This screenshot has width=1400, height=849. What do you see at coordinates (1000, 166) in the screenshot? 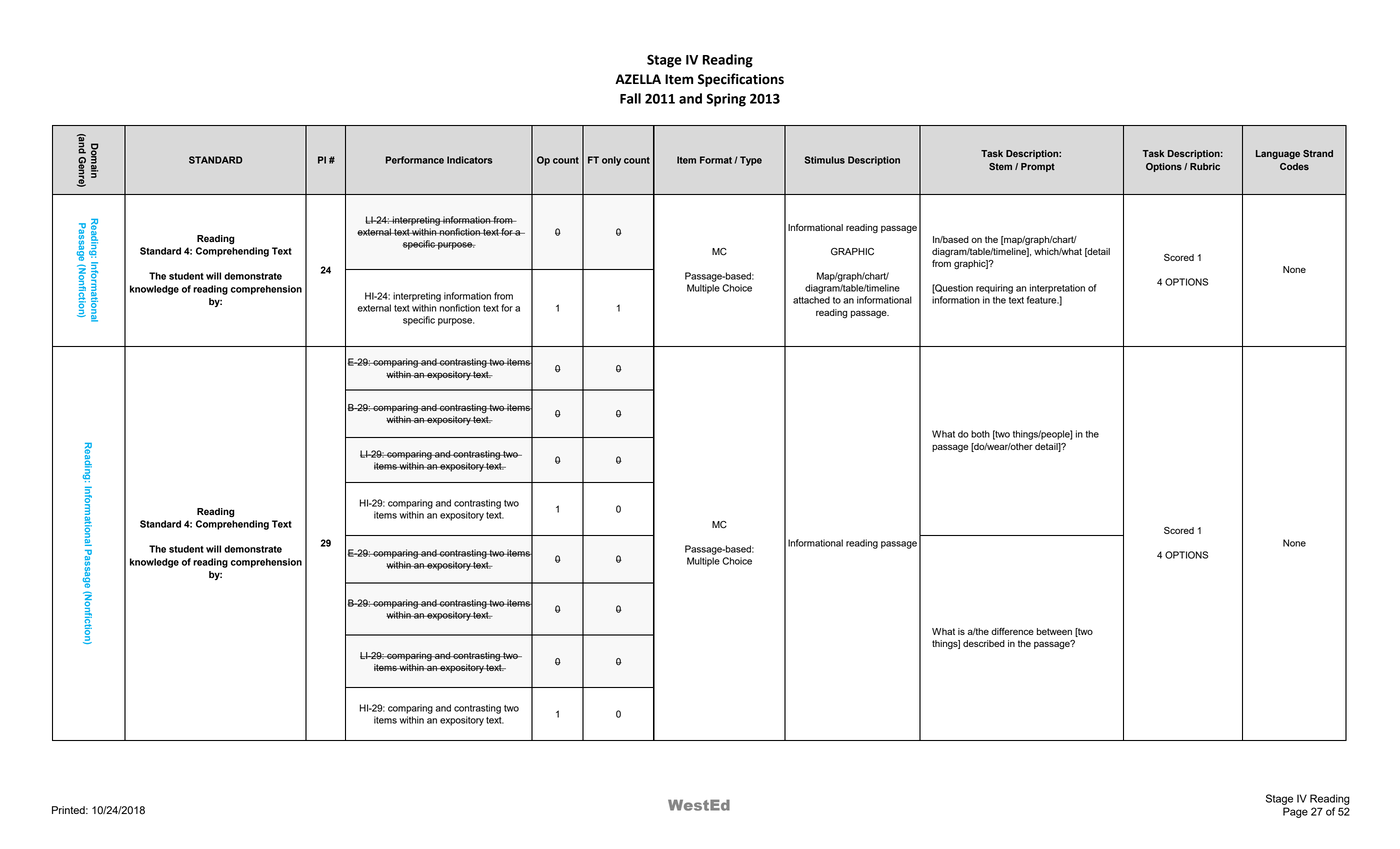
I see `Stem` at bounding box center [1000, 166].
